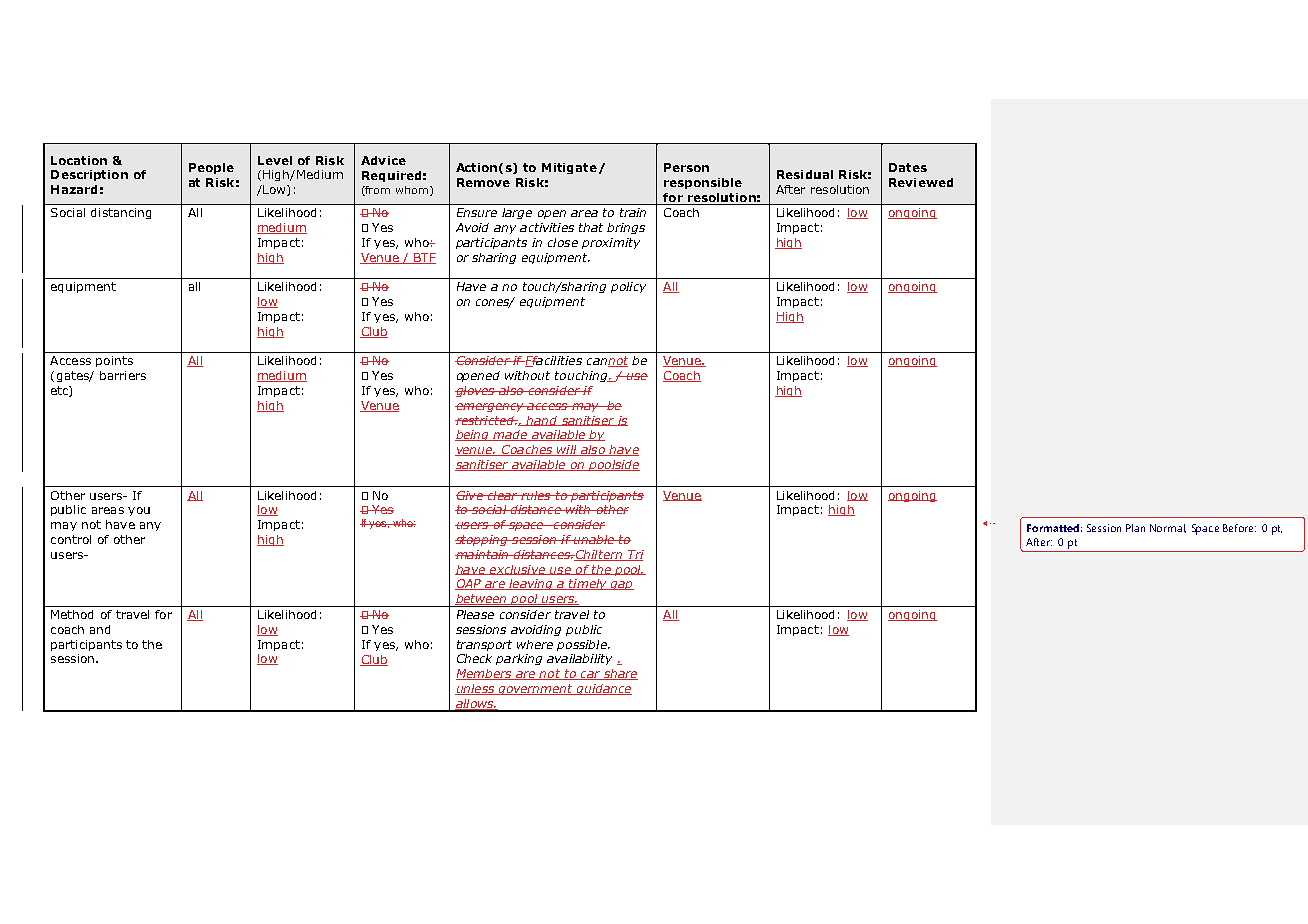 The image size is (1308, 924). What do you see at coordinates (569, 168) in the document?
I see `Mitigate` at bounding box center [569, 168].
